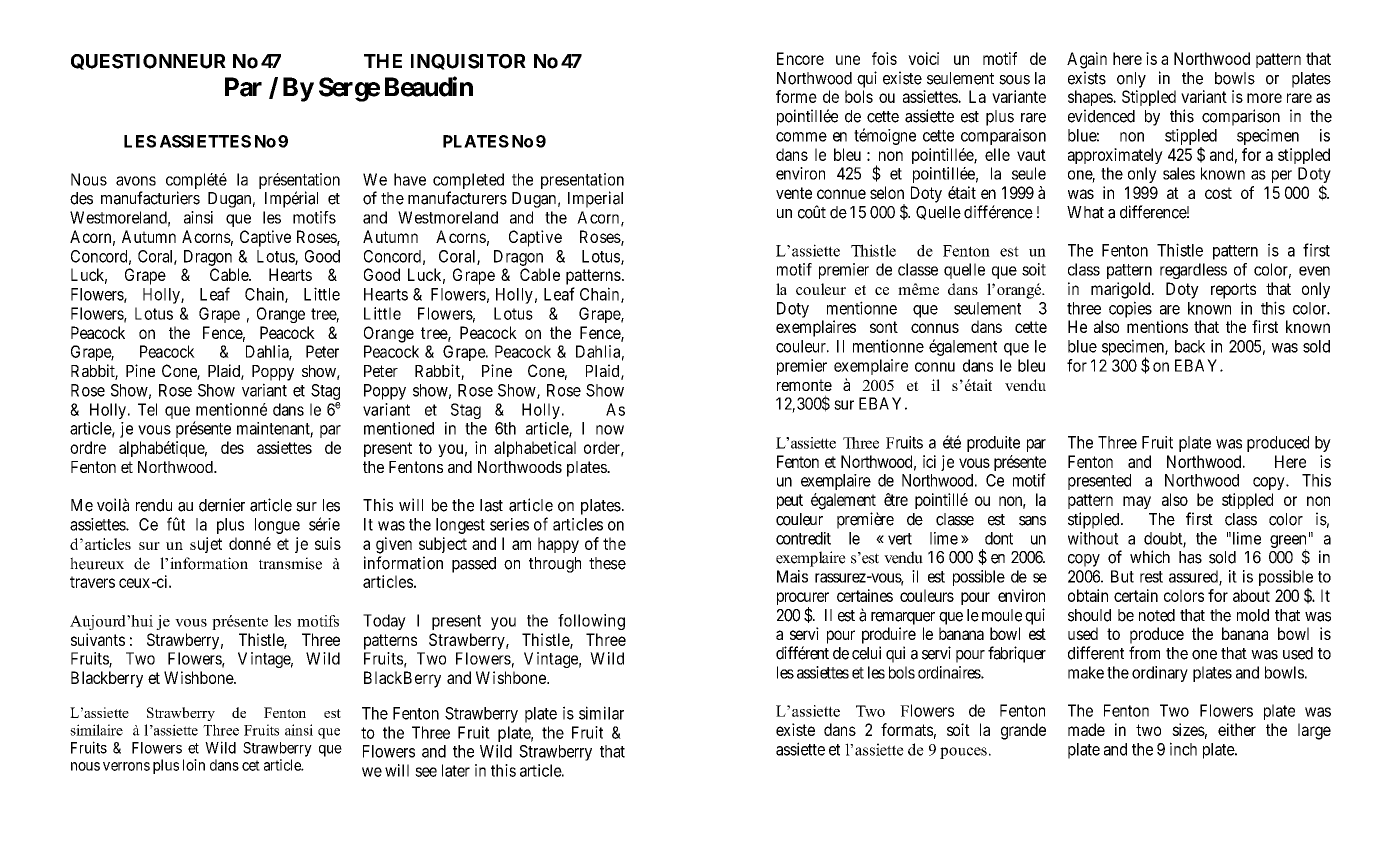 The height and width of the document is (850, 1400). Describe the element at coordinates (328, 543) in the document. I see `suis` at that location.
